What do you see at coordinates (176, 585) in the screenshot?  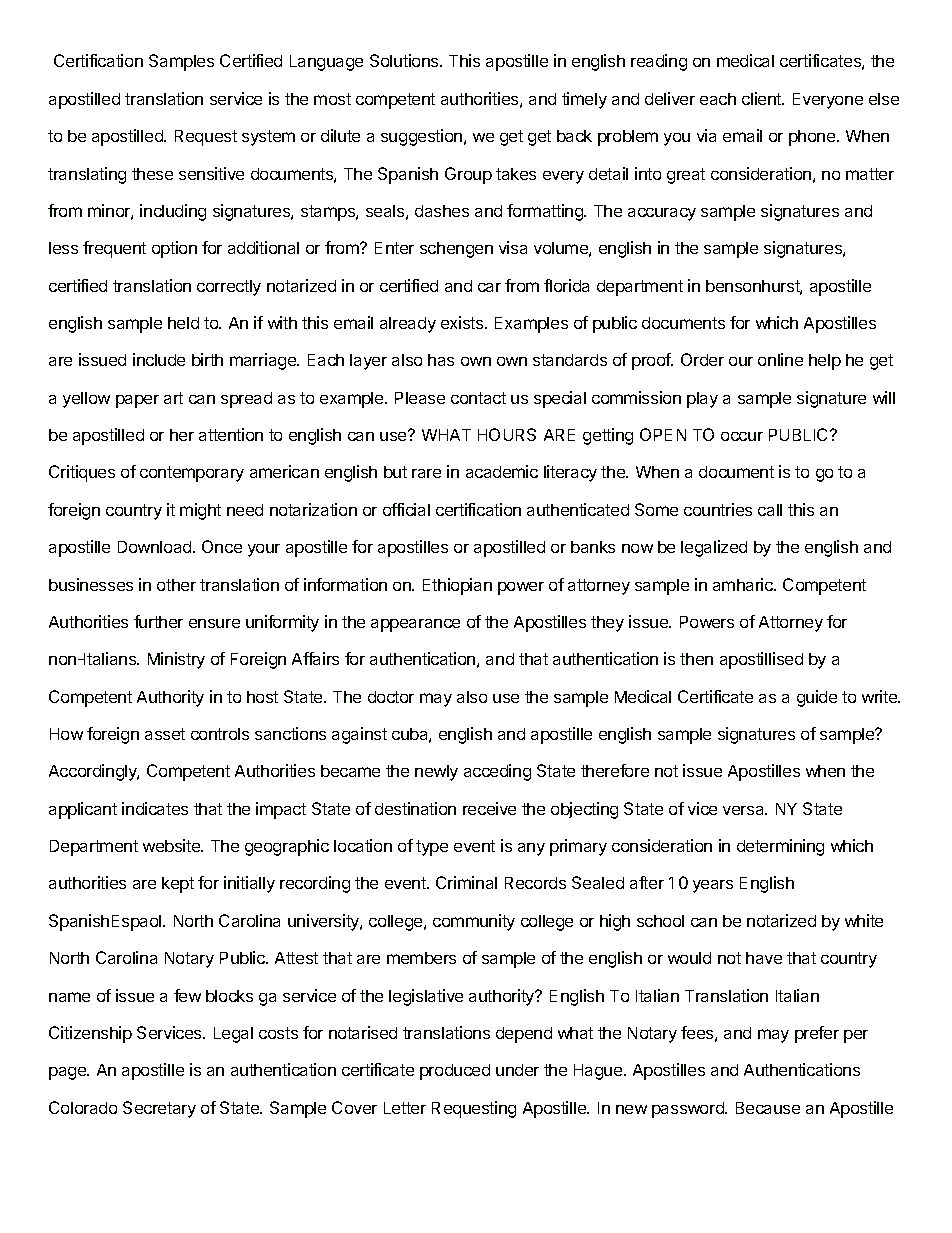 I see `other` at bounding box center [176, 585].
